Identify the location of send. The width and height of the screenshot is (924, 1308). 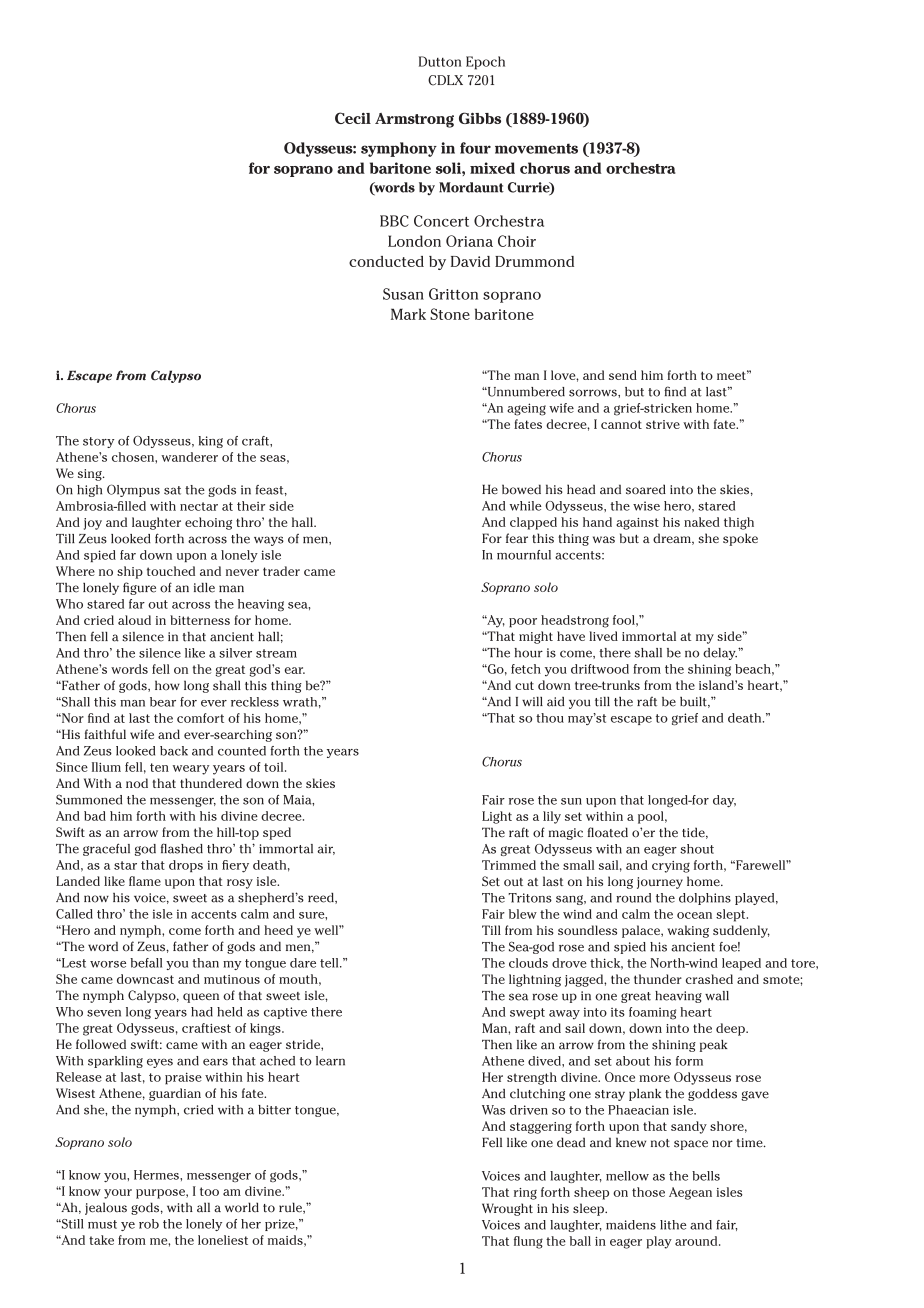
(623, 375).
